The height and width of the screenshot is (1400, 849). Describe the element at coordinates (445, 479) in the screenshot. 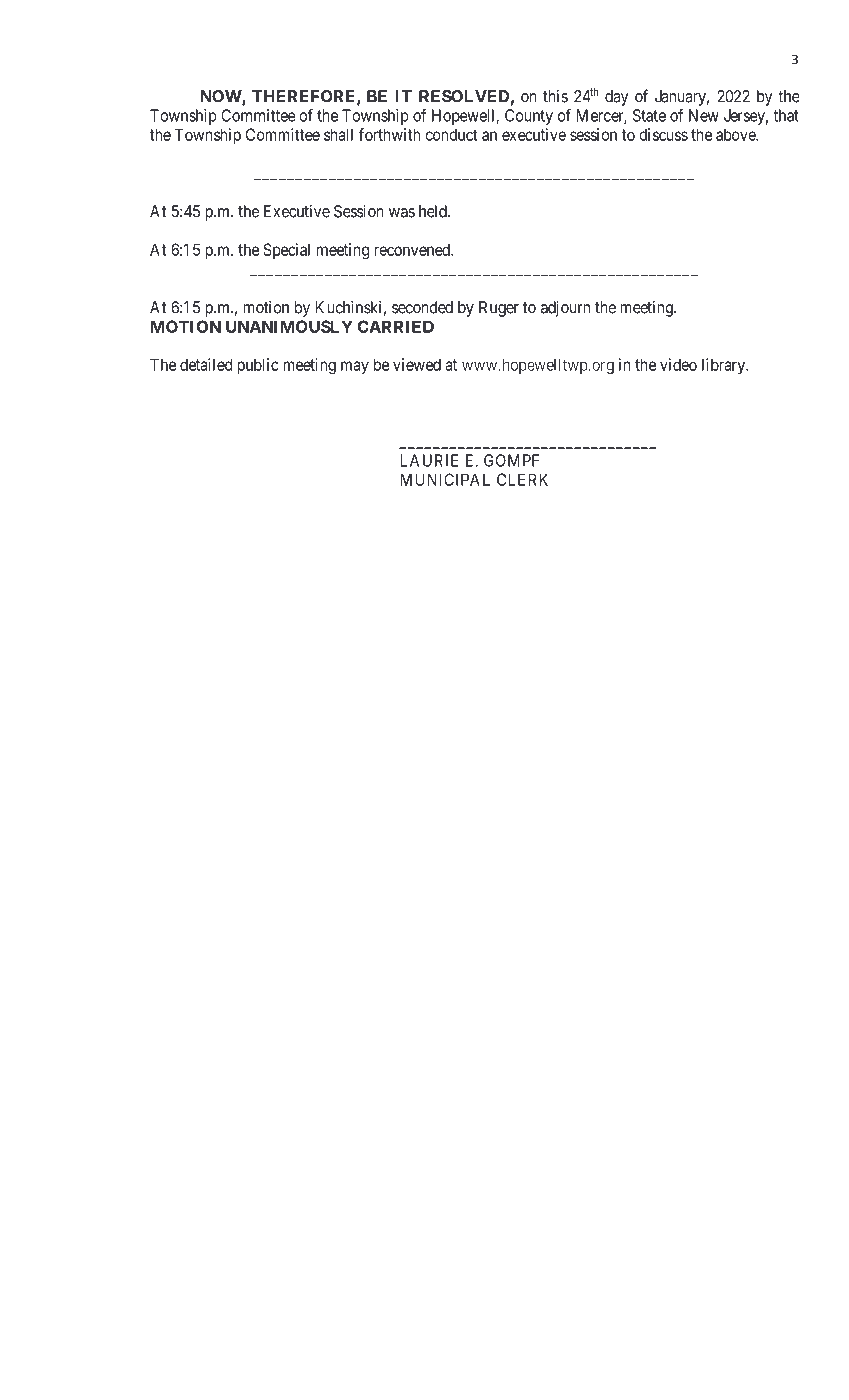

I see `MUNICIPAL` at that location.
